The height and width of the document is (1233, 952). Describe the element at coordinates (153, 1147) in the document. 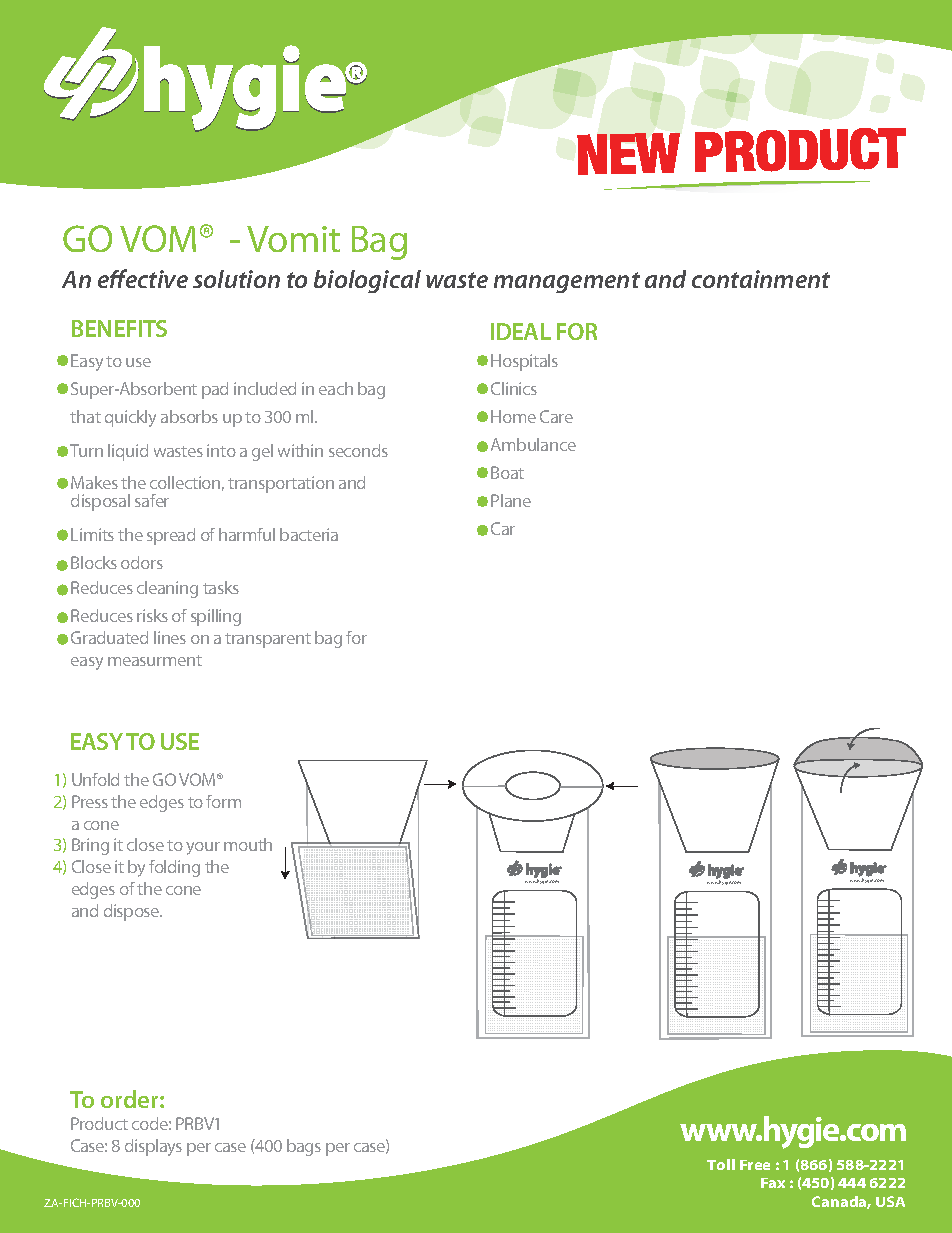

I see `displays` at that location.
